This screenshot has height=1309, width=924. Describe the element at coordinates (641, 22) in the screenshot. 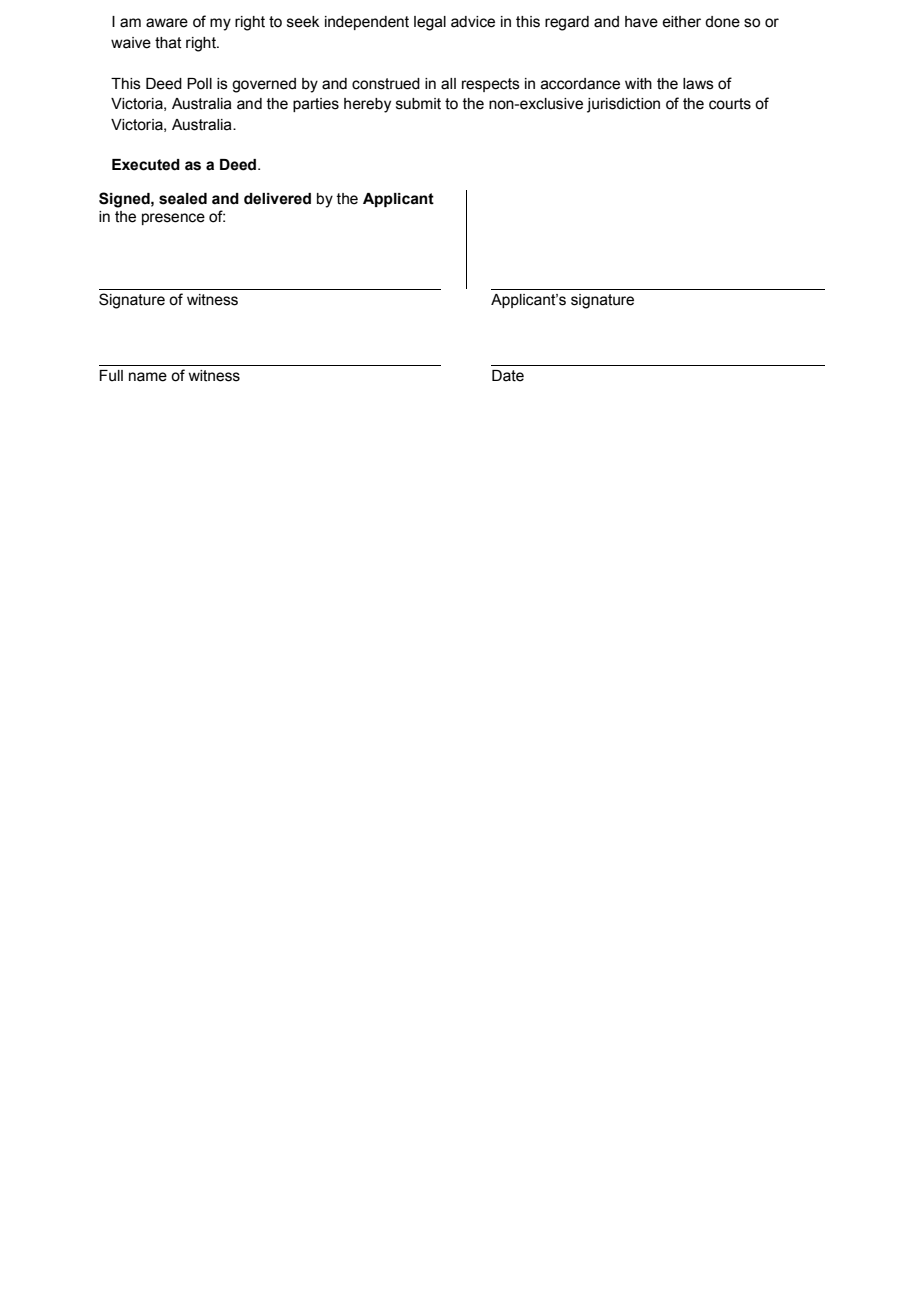

I see `have` at that location.
